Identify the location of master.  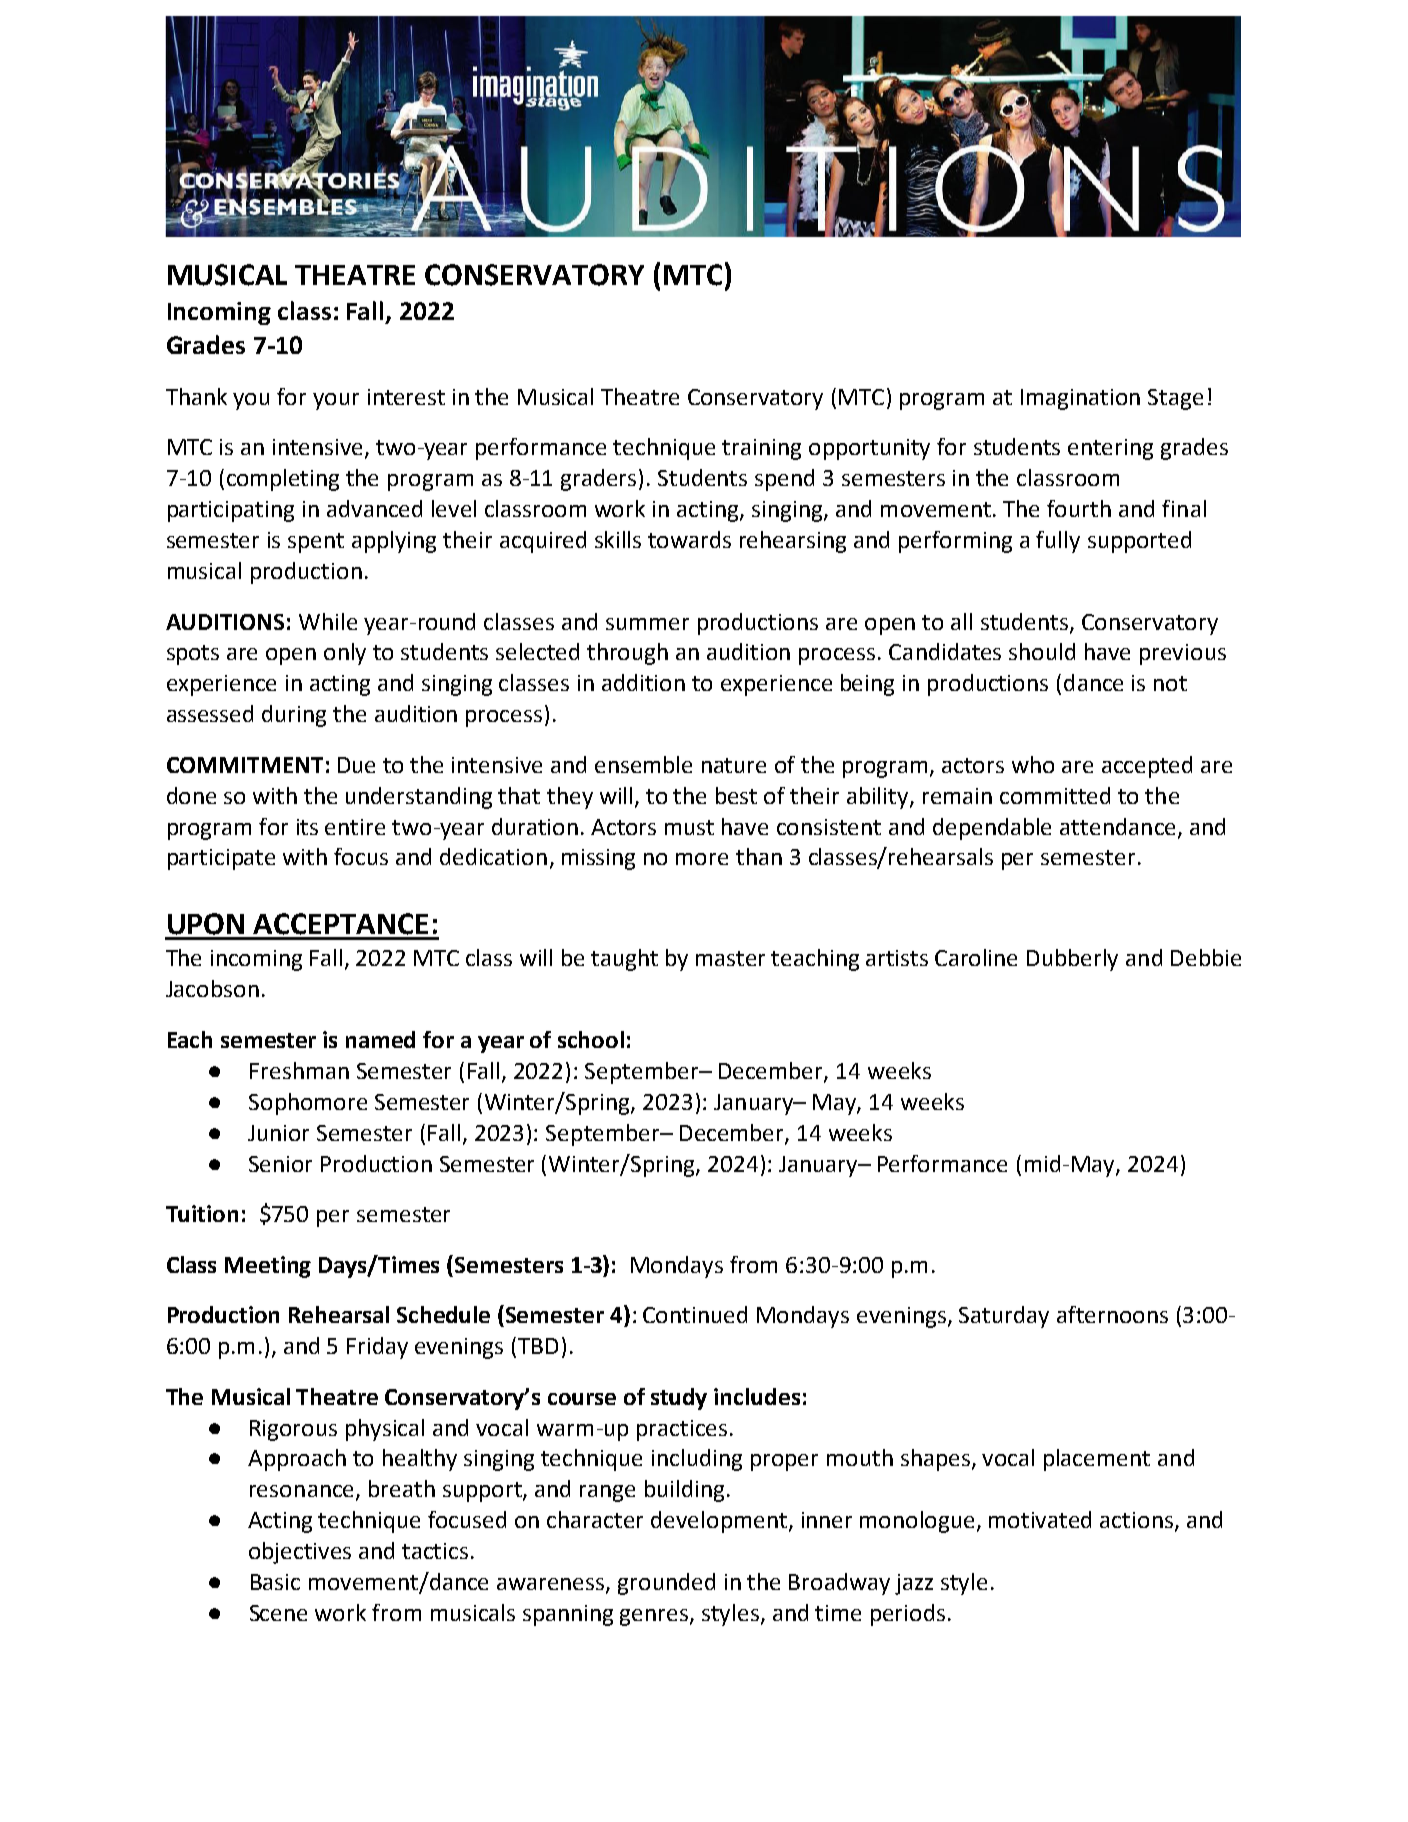
(730, 958).
